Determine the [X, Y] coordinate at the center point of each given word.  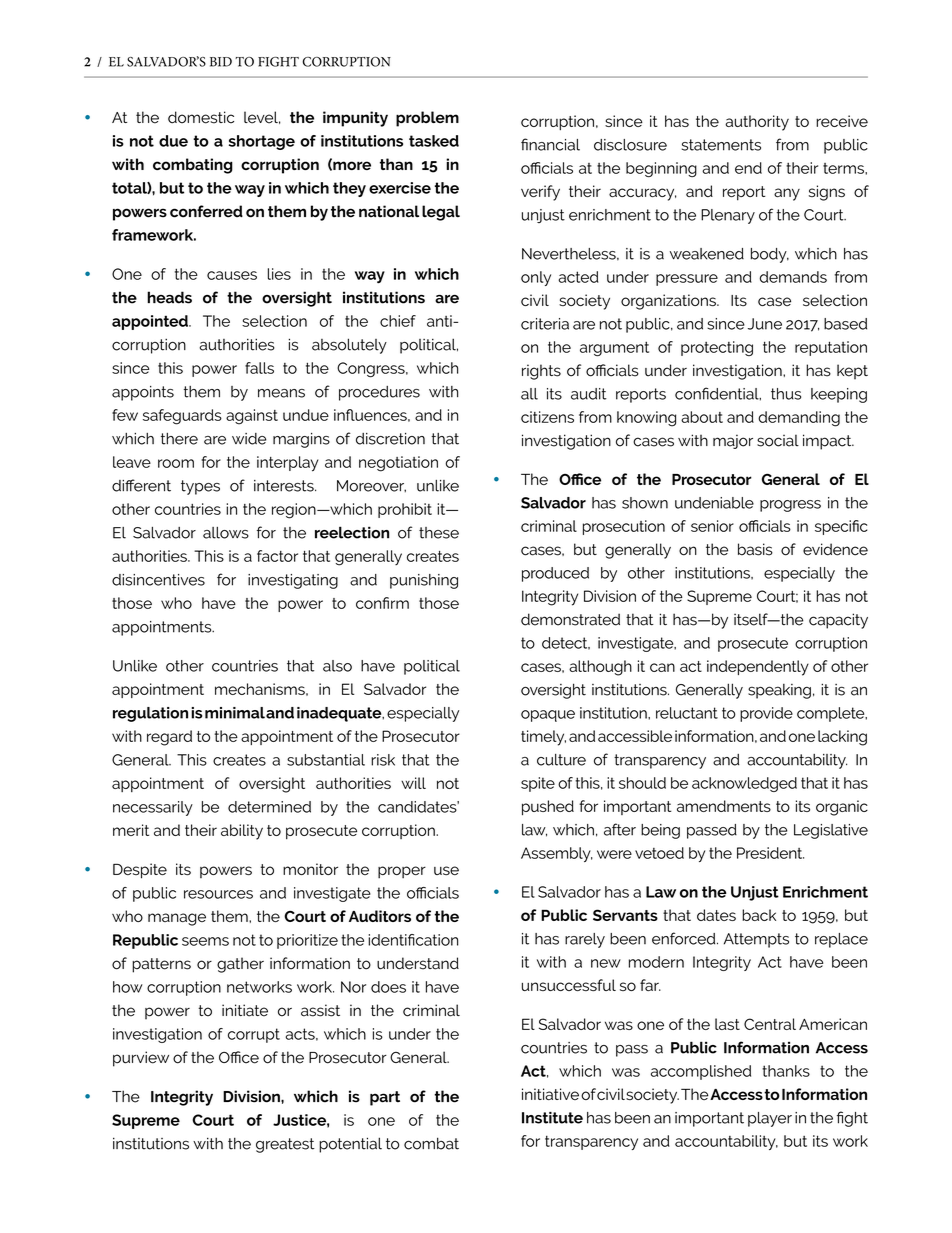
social [778, 440]
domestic [201, 117]
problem [427, 119]
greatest [285, 1145]
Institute [552, 1118]
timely [543, 738]
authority [757, 123]
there [179, 439]
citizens [547, 417]
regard [169, 738]
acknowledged [744, 784]
